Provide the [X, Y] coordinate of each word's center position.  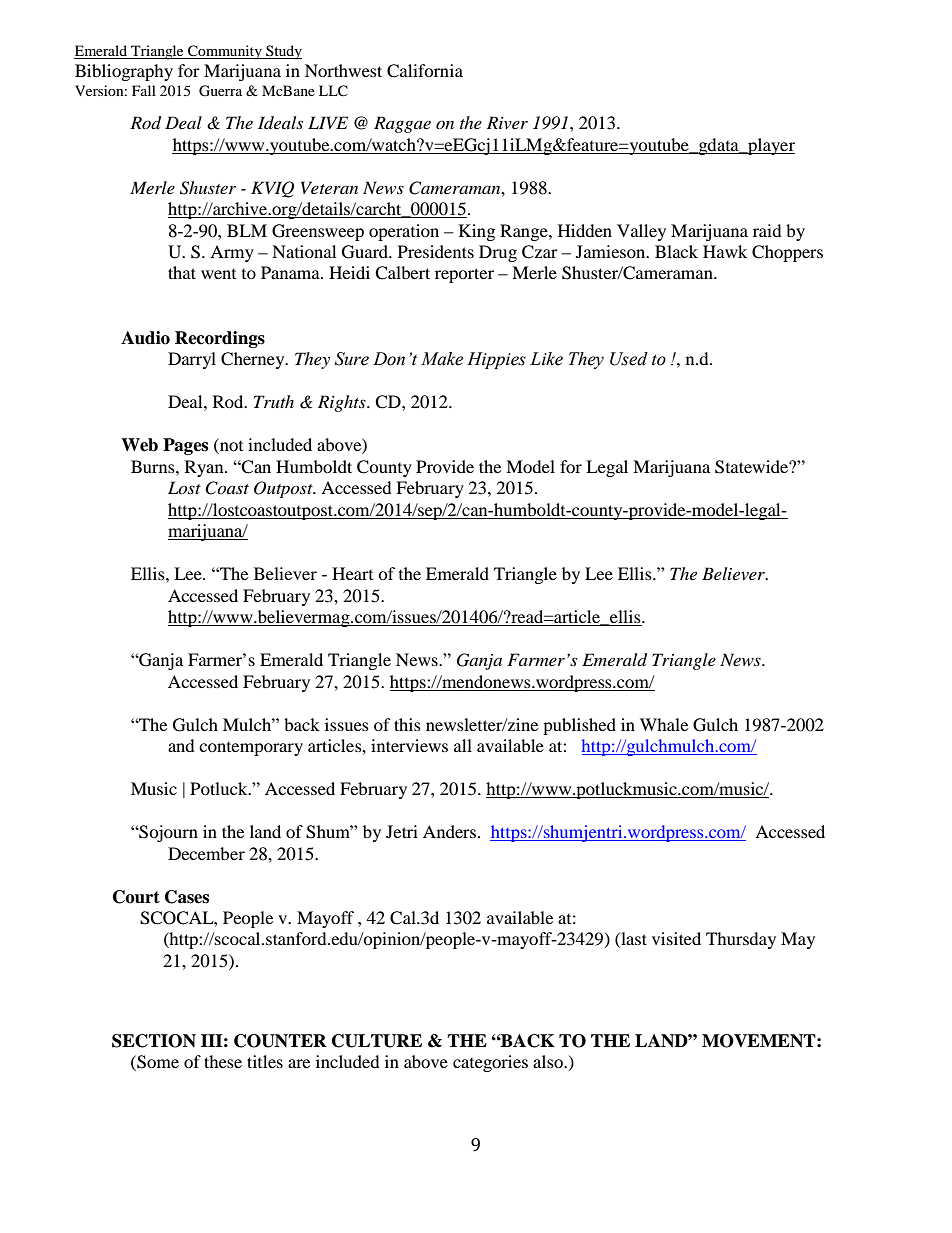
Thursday [741, 940]
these [223, 1061]
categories [490, 1063]
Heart [352, 573]
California [425, 71]
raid [767, 230]
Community [225, 52]
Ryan [205, 468]
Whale [664, 724]
